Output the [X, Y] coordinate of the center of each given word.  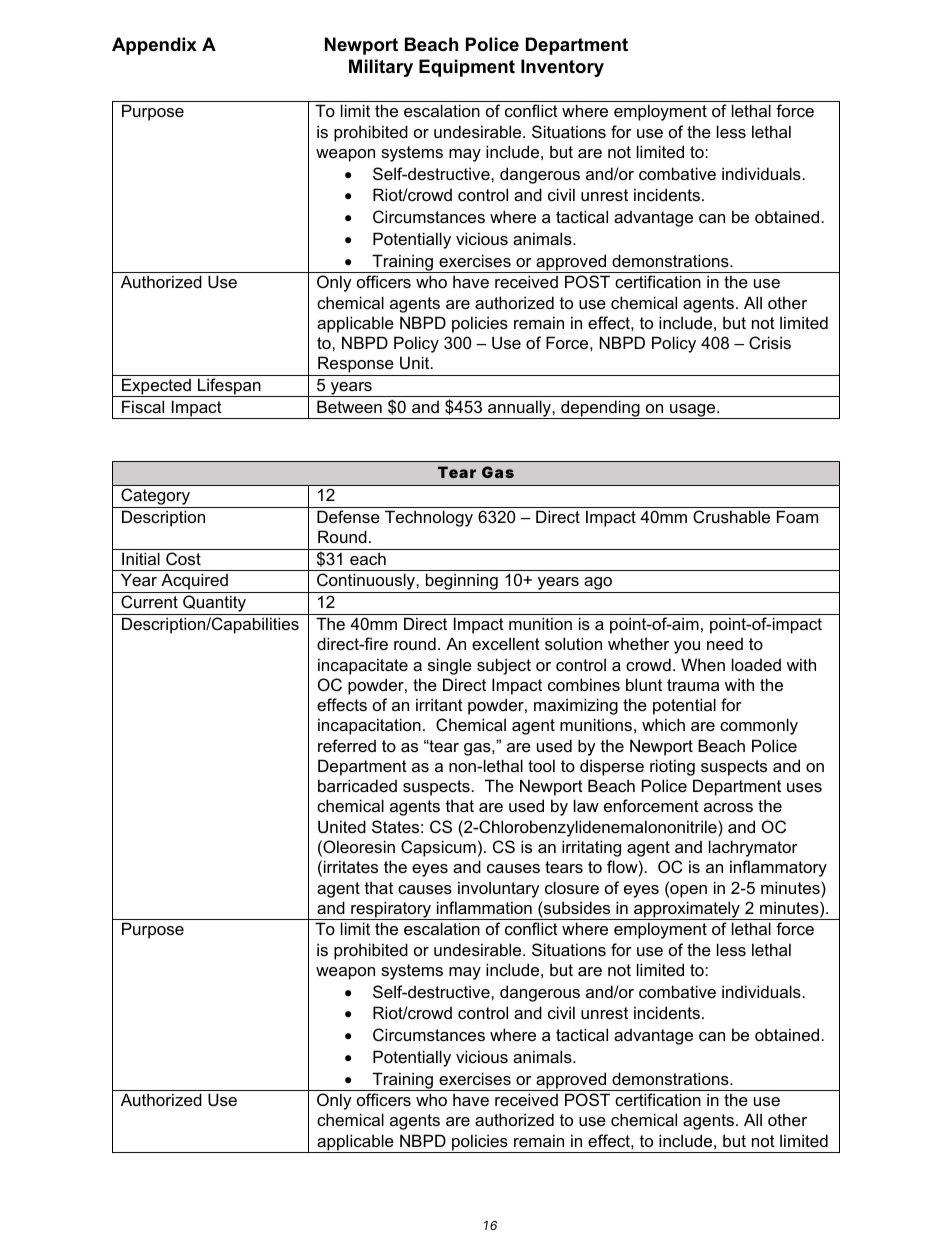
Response [356, 366]
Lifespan [229, 387]
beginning [461, 583]
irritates [351, 866]
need [725, 644]
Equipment [467, 68]
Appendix [154, 46]
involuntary [499, 889]
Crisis [770, 342]
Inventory [562, 68]
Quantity [215, 605]
